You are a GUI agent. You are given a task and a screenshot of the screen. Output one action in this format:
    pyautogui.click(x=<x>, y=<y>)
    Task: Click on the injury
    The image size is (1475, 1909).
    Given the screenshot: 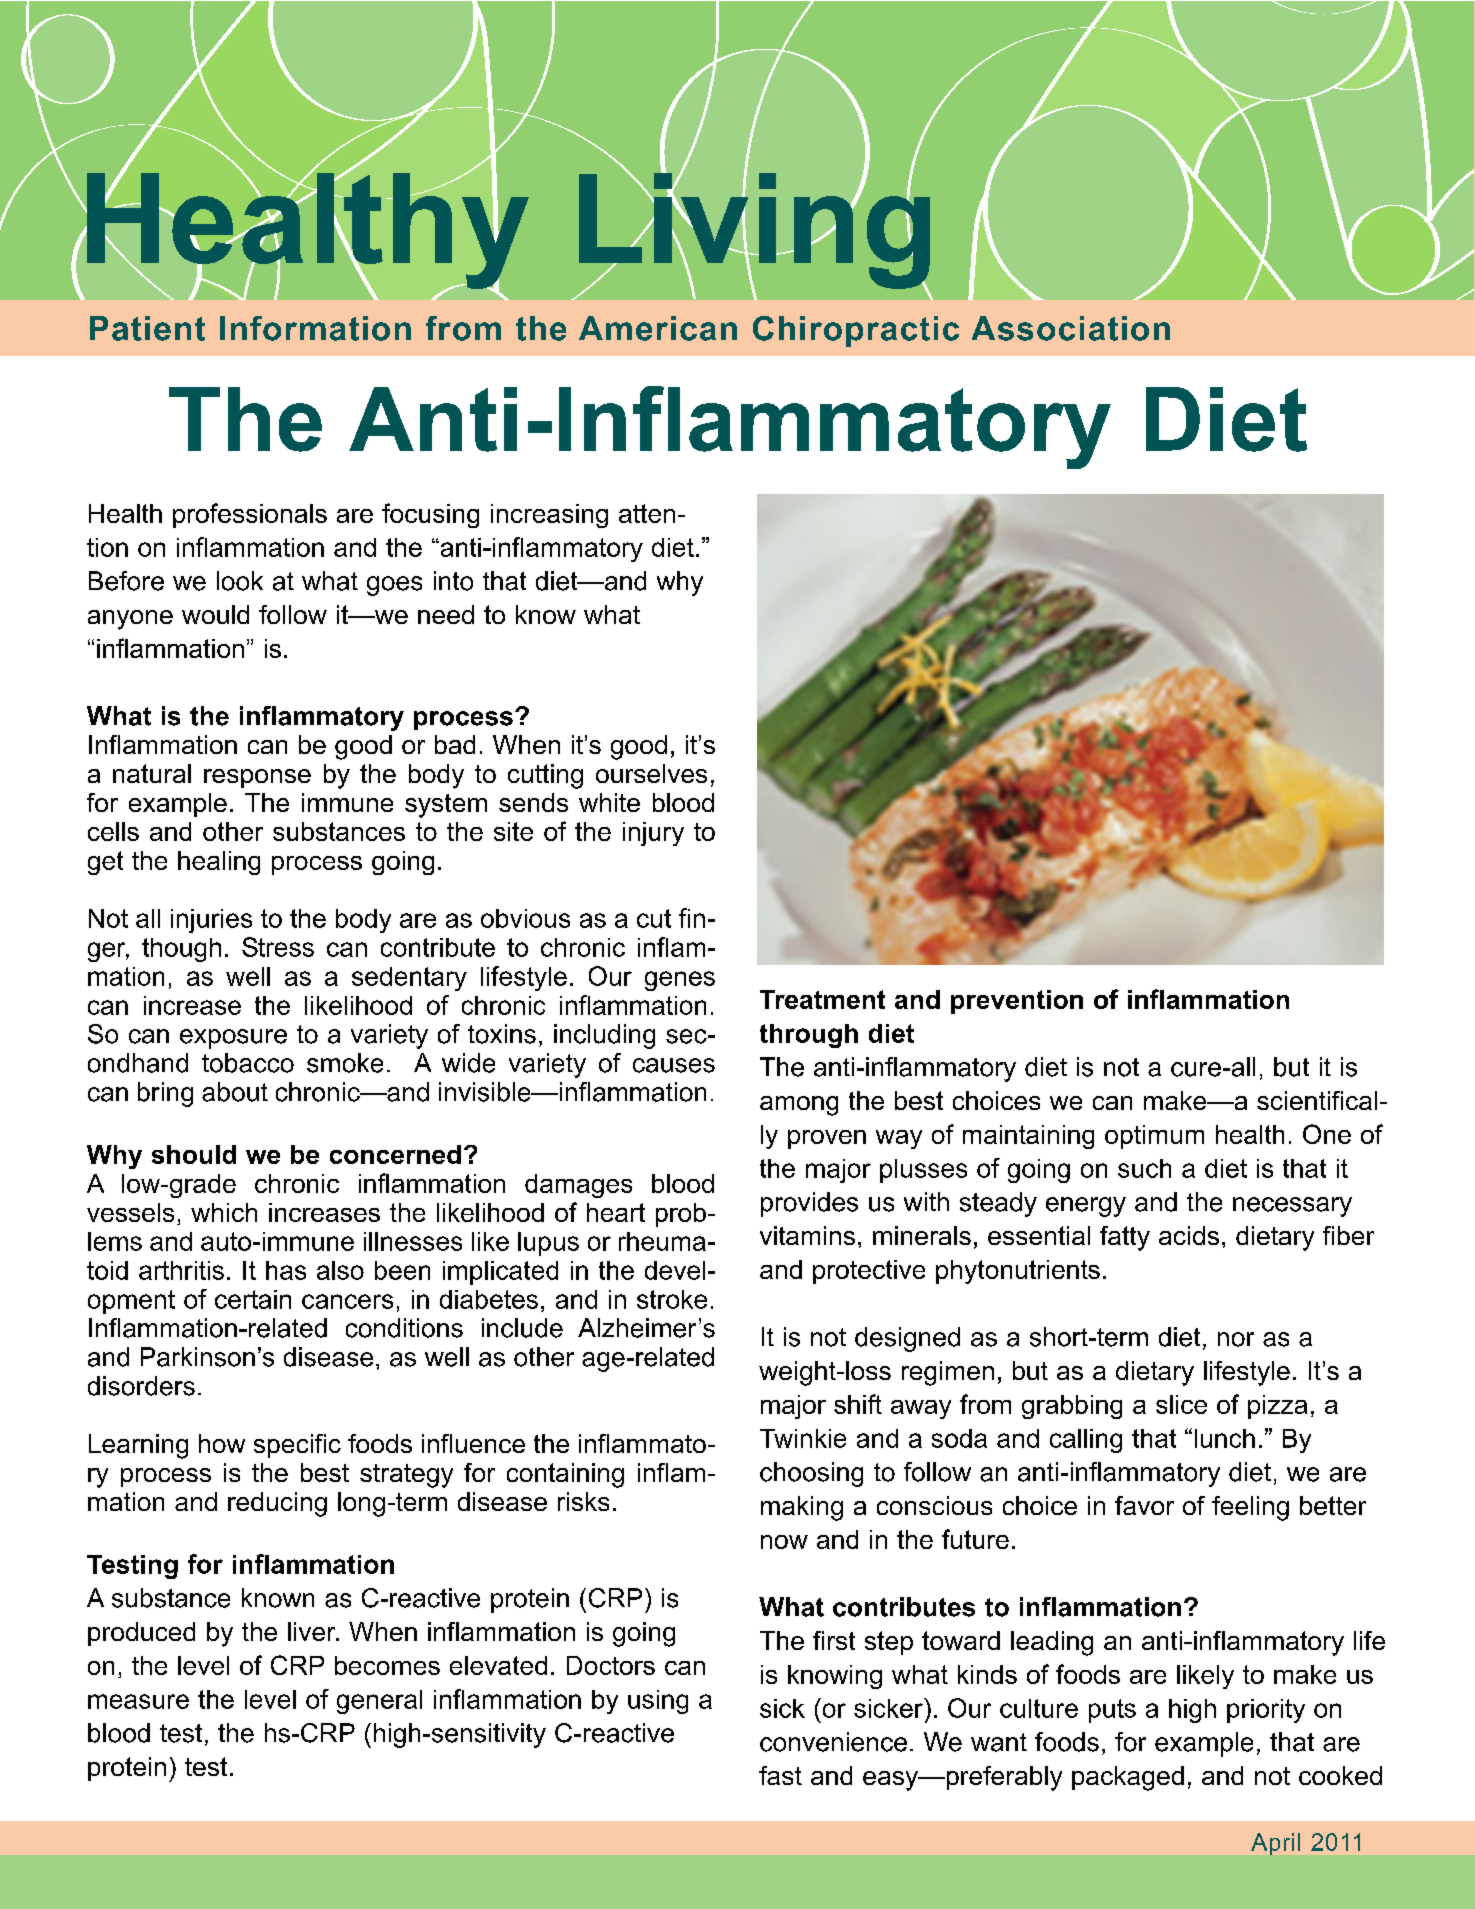 What is the action you would take?
    pyautogui.click(x=653, y=834)
